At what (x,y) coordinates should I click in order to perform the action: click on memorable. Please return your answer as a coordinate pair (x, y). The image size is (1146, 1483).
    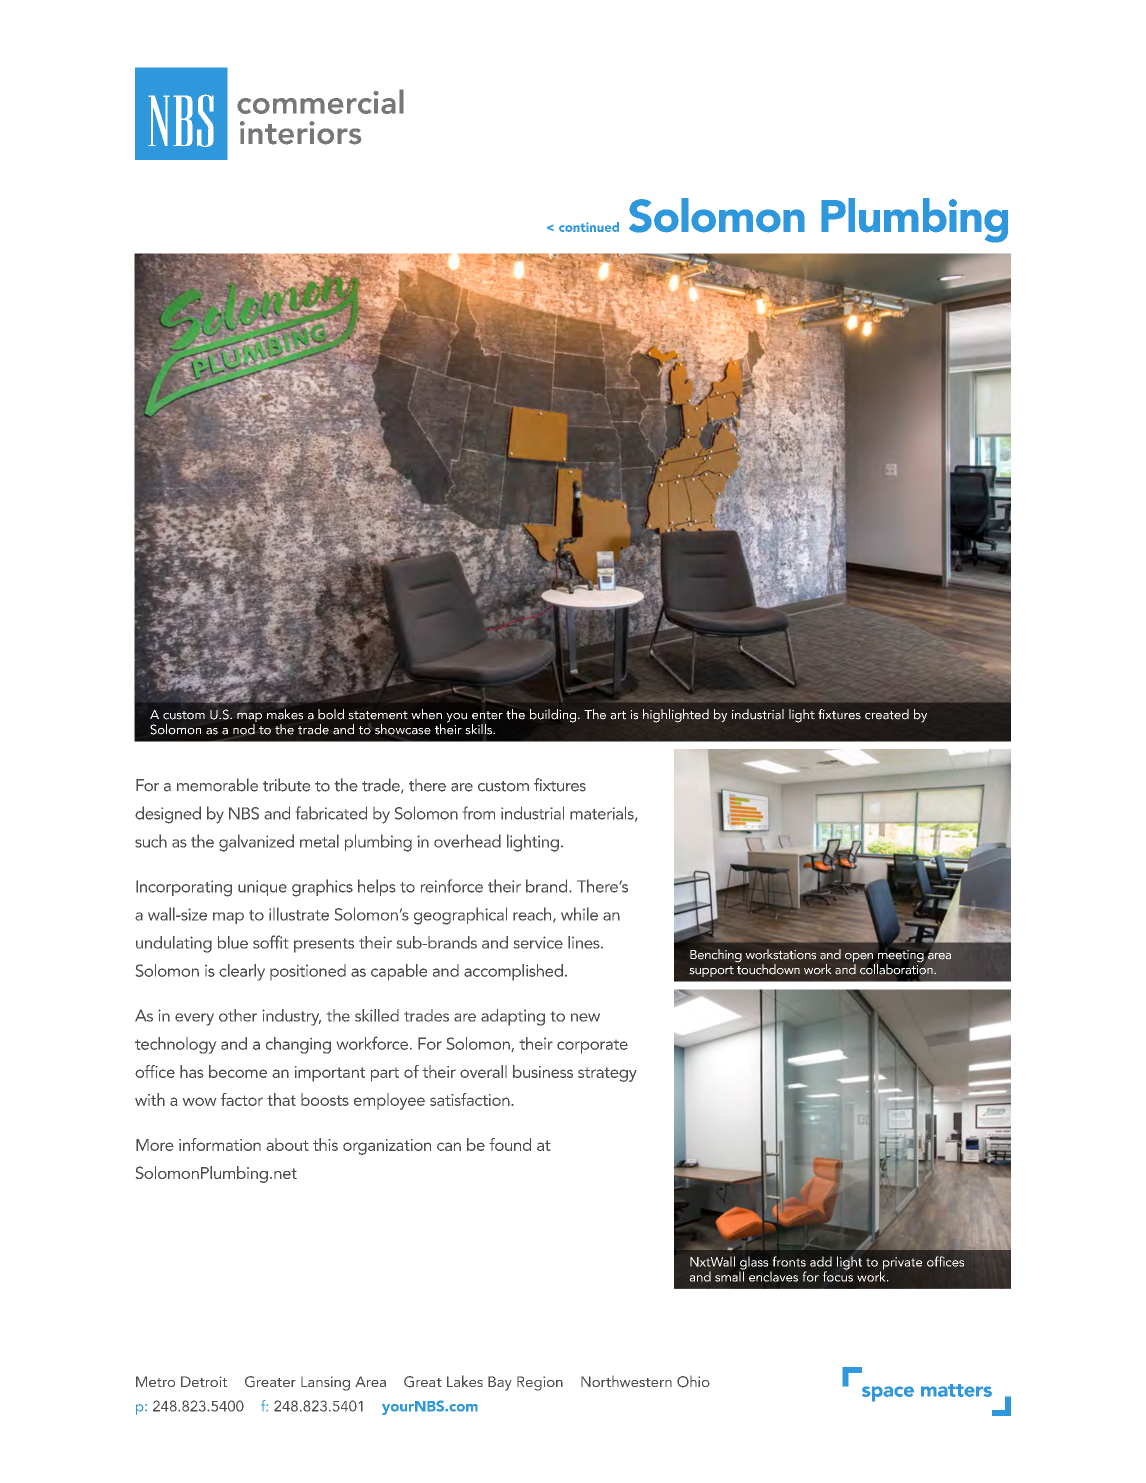
    Looking at the image, I should click on (217, 785).
